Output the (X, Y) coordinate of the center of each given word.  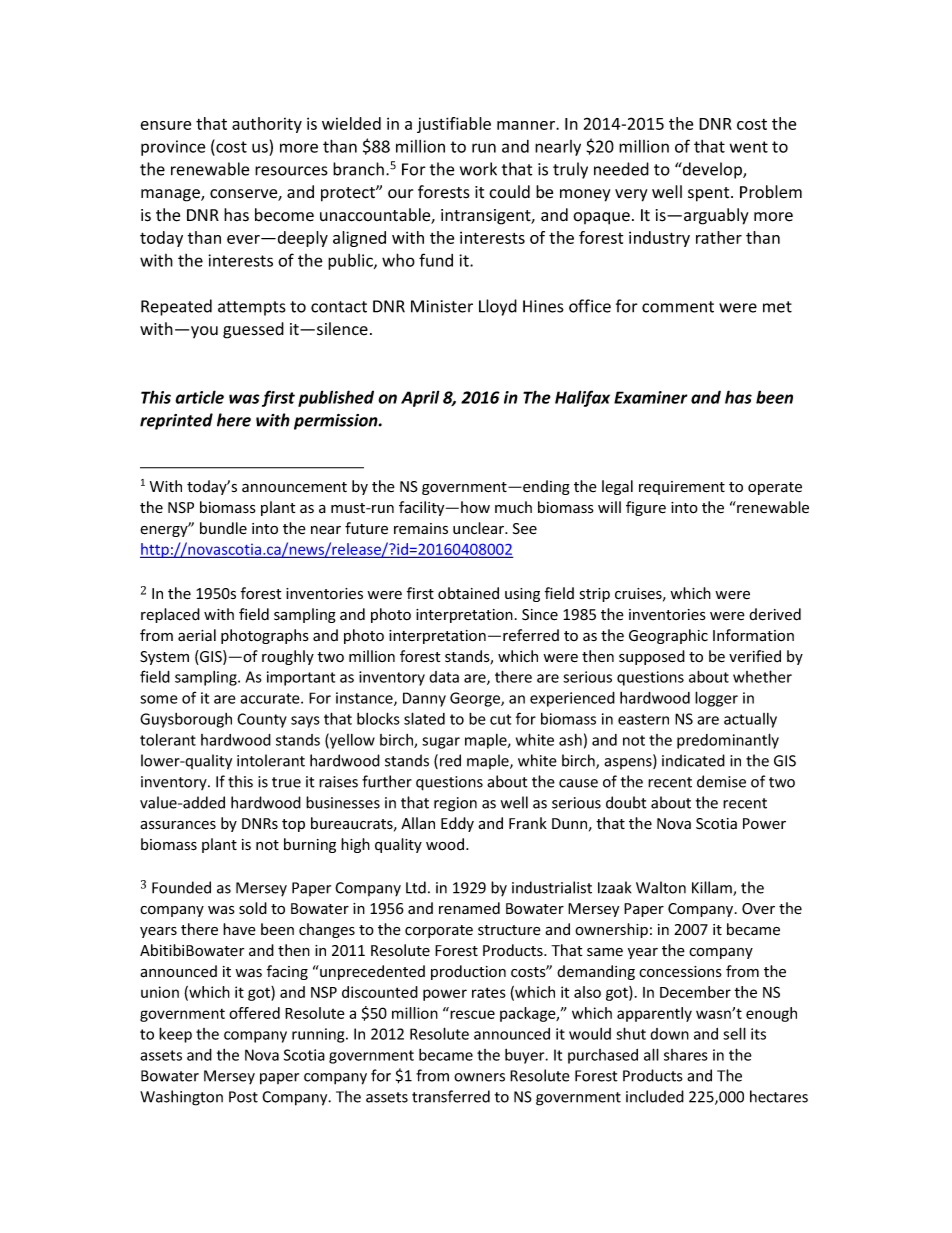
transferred (451, 1096)
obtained (468, 593)
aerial (197, 635)
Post (243, 1097)
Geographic (668, 636)
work (478, 169)
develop (712, 170)
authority (267, 125)
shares (686, 1055)
